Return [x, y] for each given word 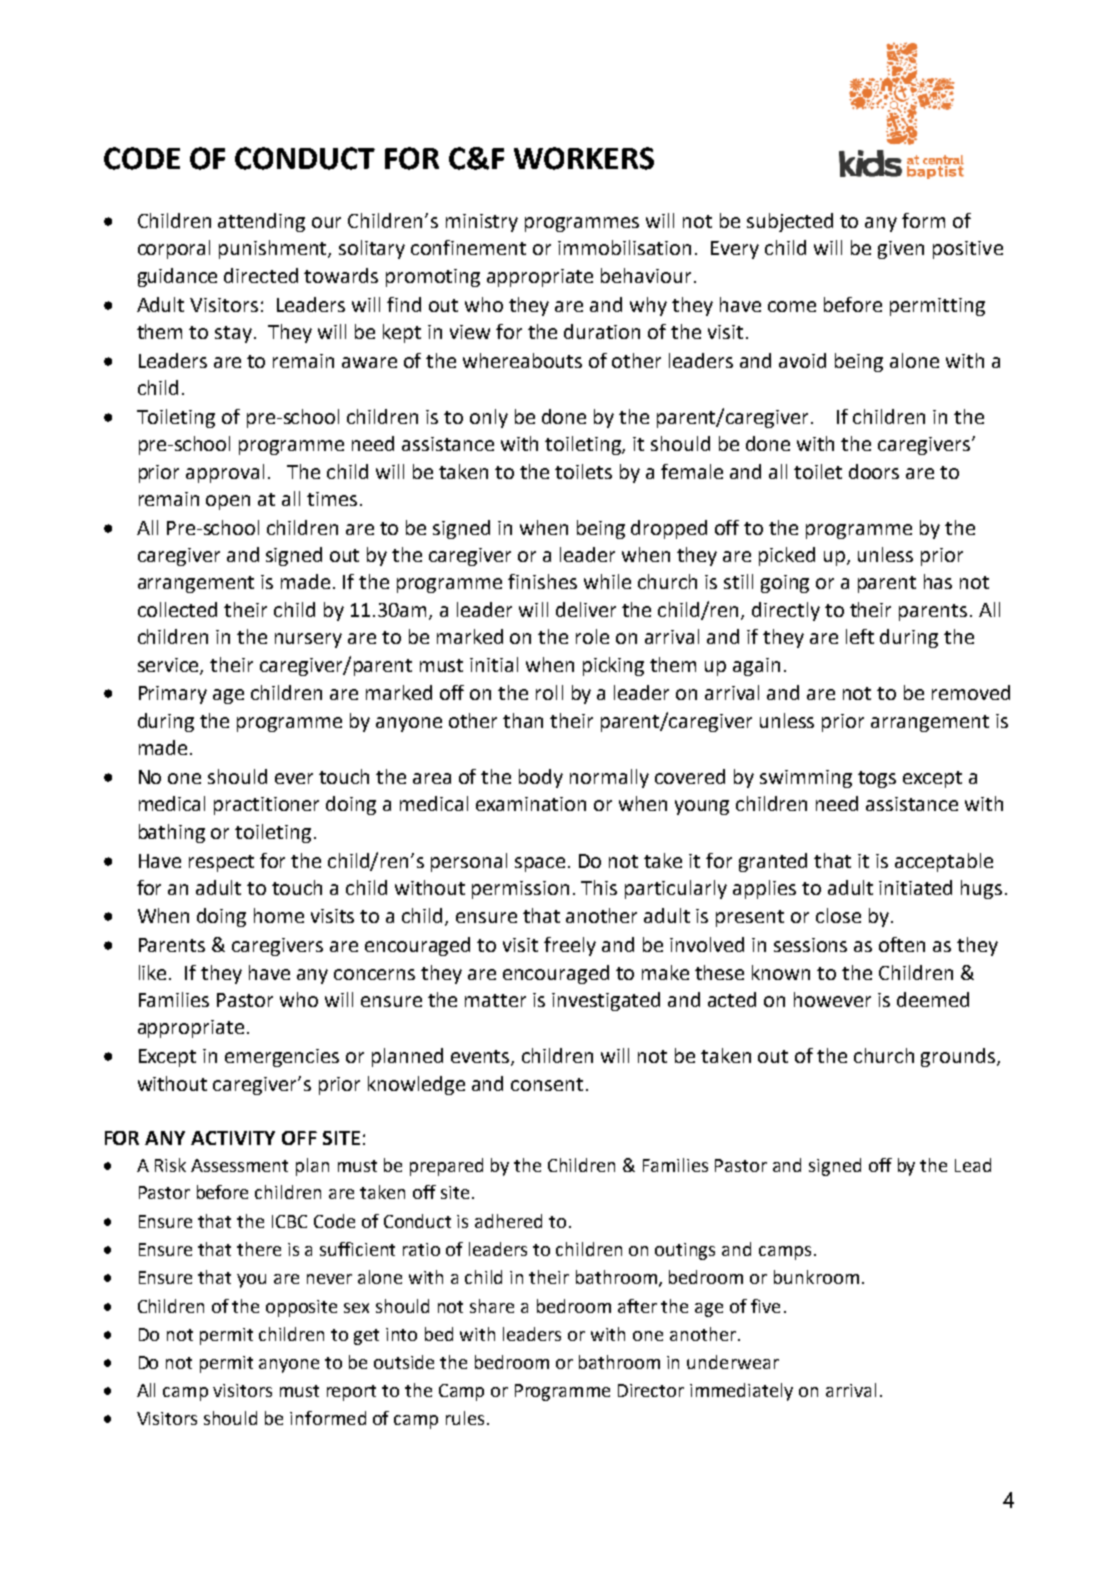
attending [261, 222]
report [351, 1393]
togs [877, 779]
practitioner [266, 806]
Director [651, 1390]
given [901, 250]
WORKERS [584, 158]
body [541, 778]
